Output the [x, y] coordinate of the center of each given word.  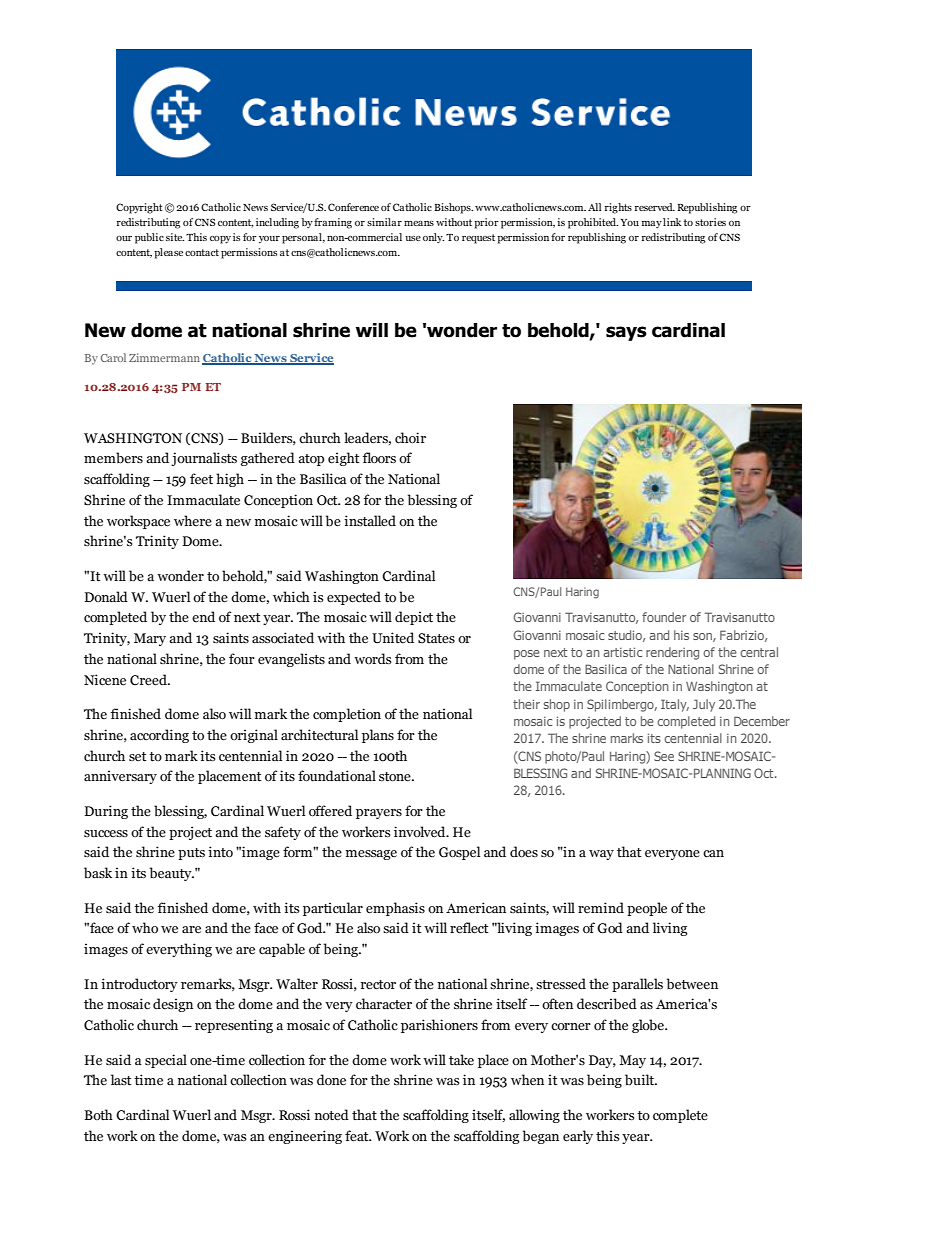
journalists [204, 459]
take [461, 1059]
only [433, 238]
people [647, 909]
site [175, 237]
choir [410, 438]
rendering [672, 653]
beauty [172, 874]
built [641, 1080]
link [672, 222]
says [626, 333]
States [436, 638]
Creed [149, 680]
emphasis [395, 909]
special [166, 1061]
